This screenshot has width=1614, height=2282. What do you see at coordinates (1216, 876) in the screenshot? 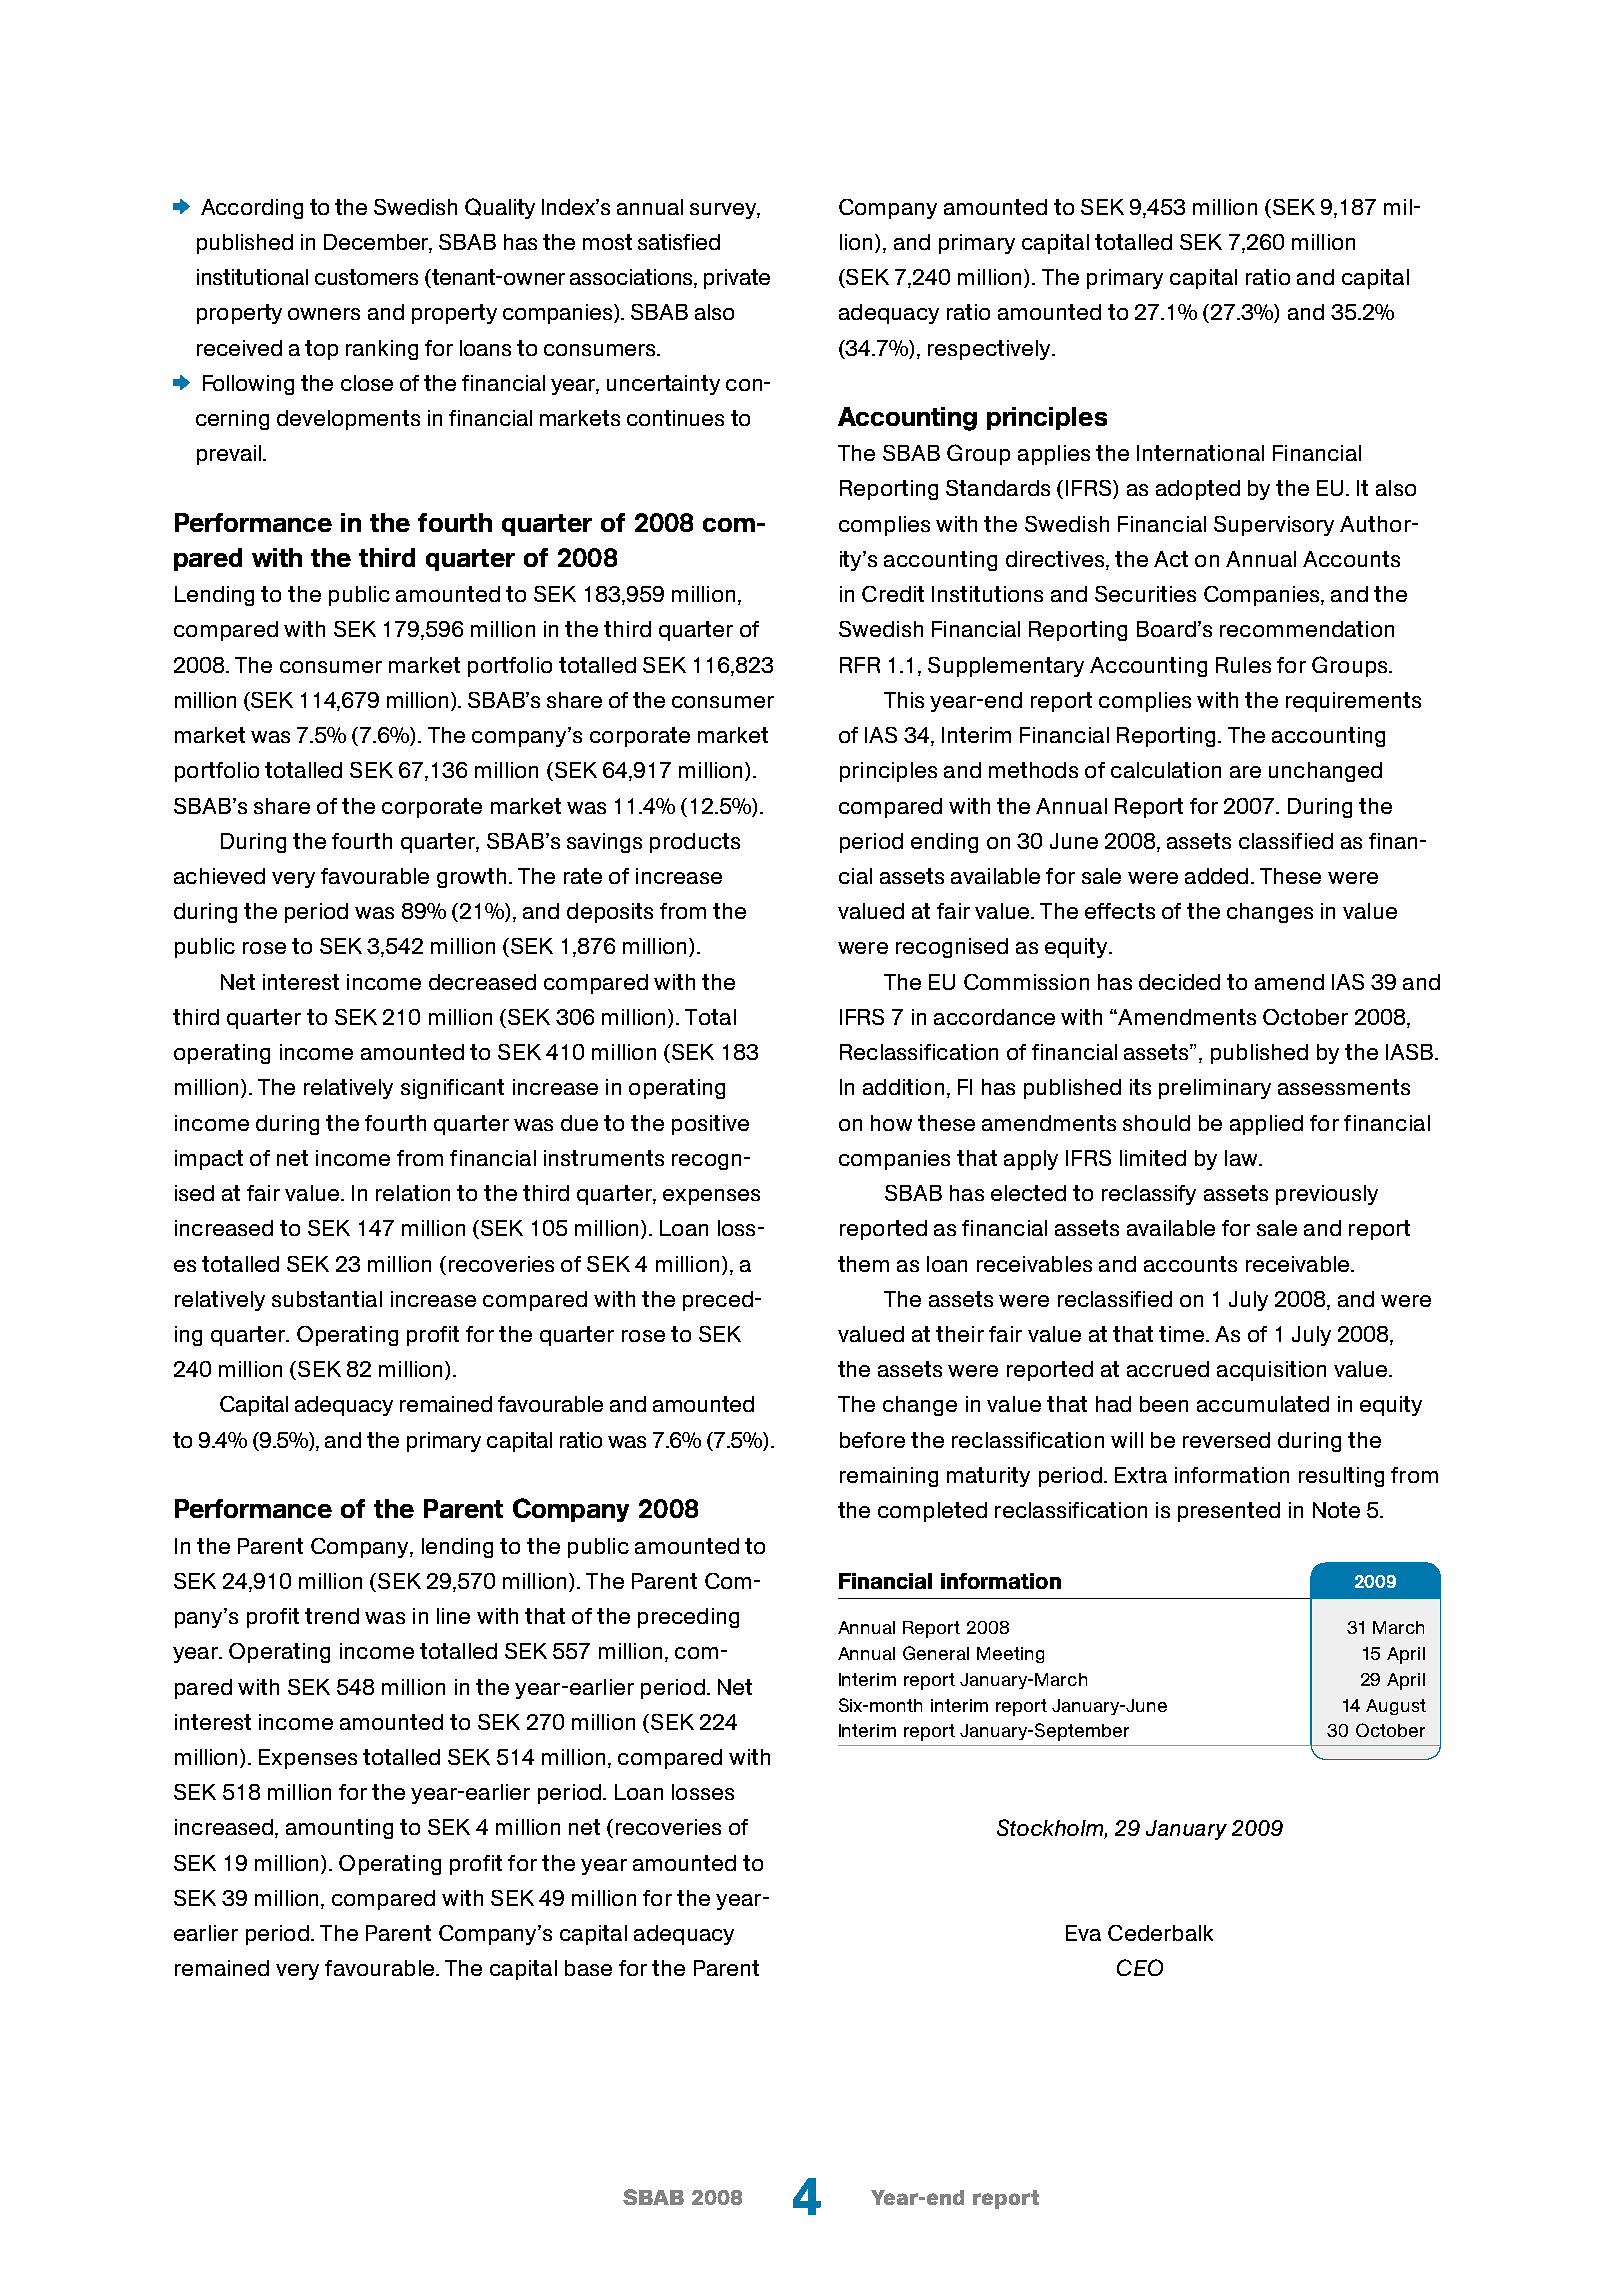
I see `added` at bounding box center [1216, 876].
